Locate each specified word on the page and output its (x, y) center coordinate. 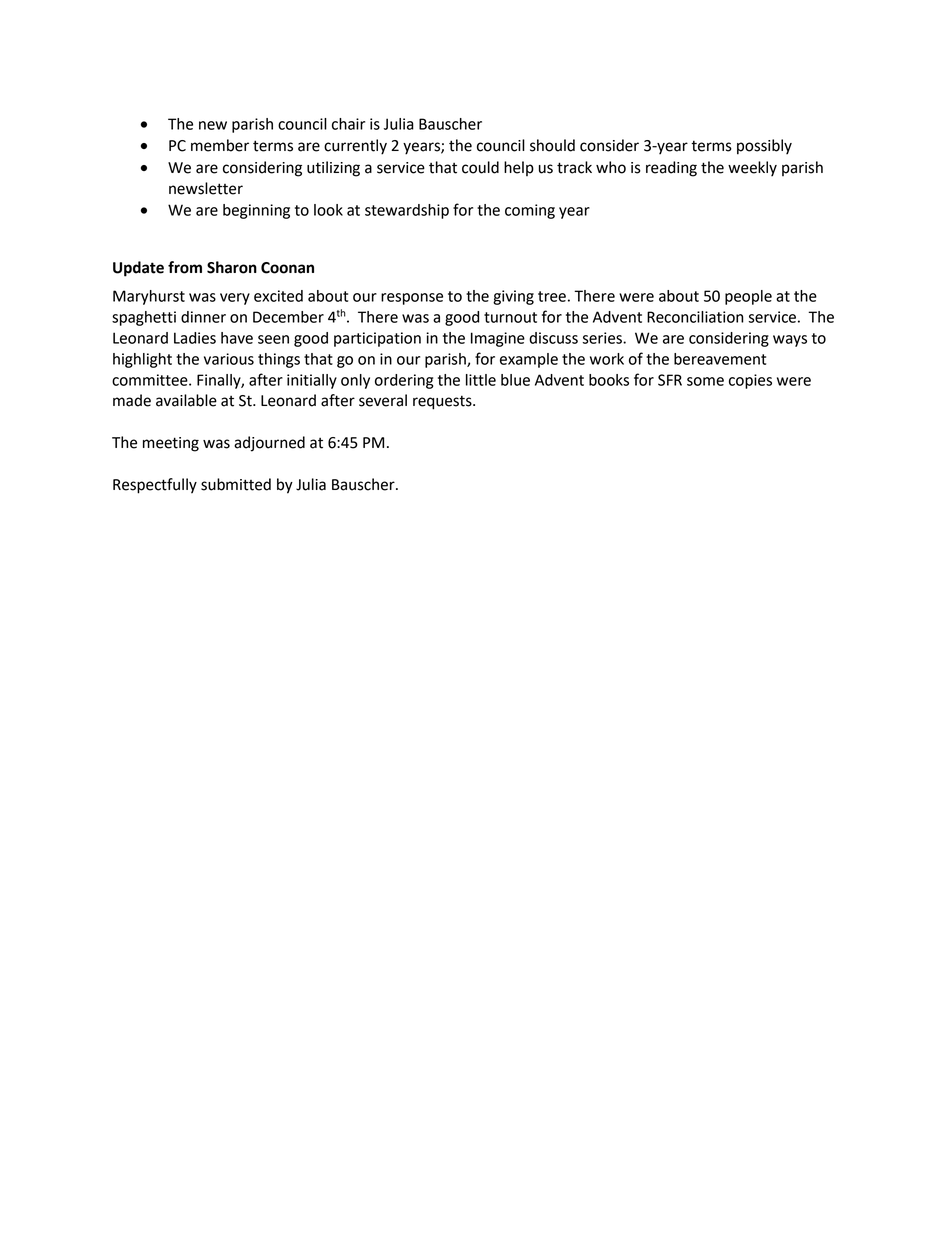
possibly (764, 147)
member (220, 145)
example (529, 360)
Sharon (232, 267)
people (748, 297)
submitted (236, 484)
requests (443, 402)
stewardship (407, 211)
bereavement (720, 359)
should (552, 145)
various (229, 359)
